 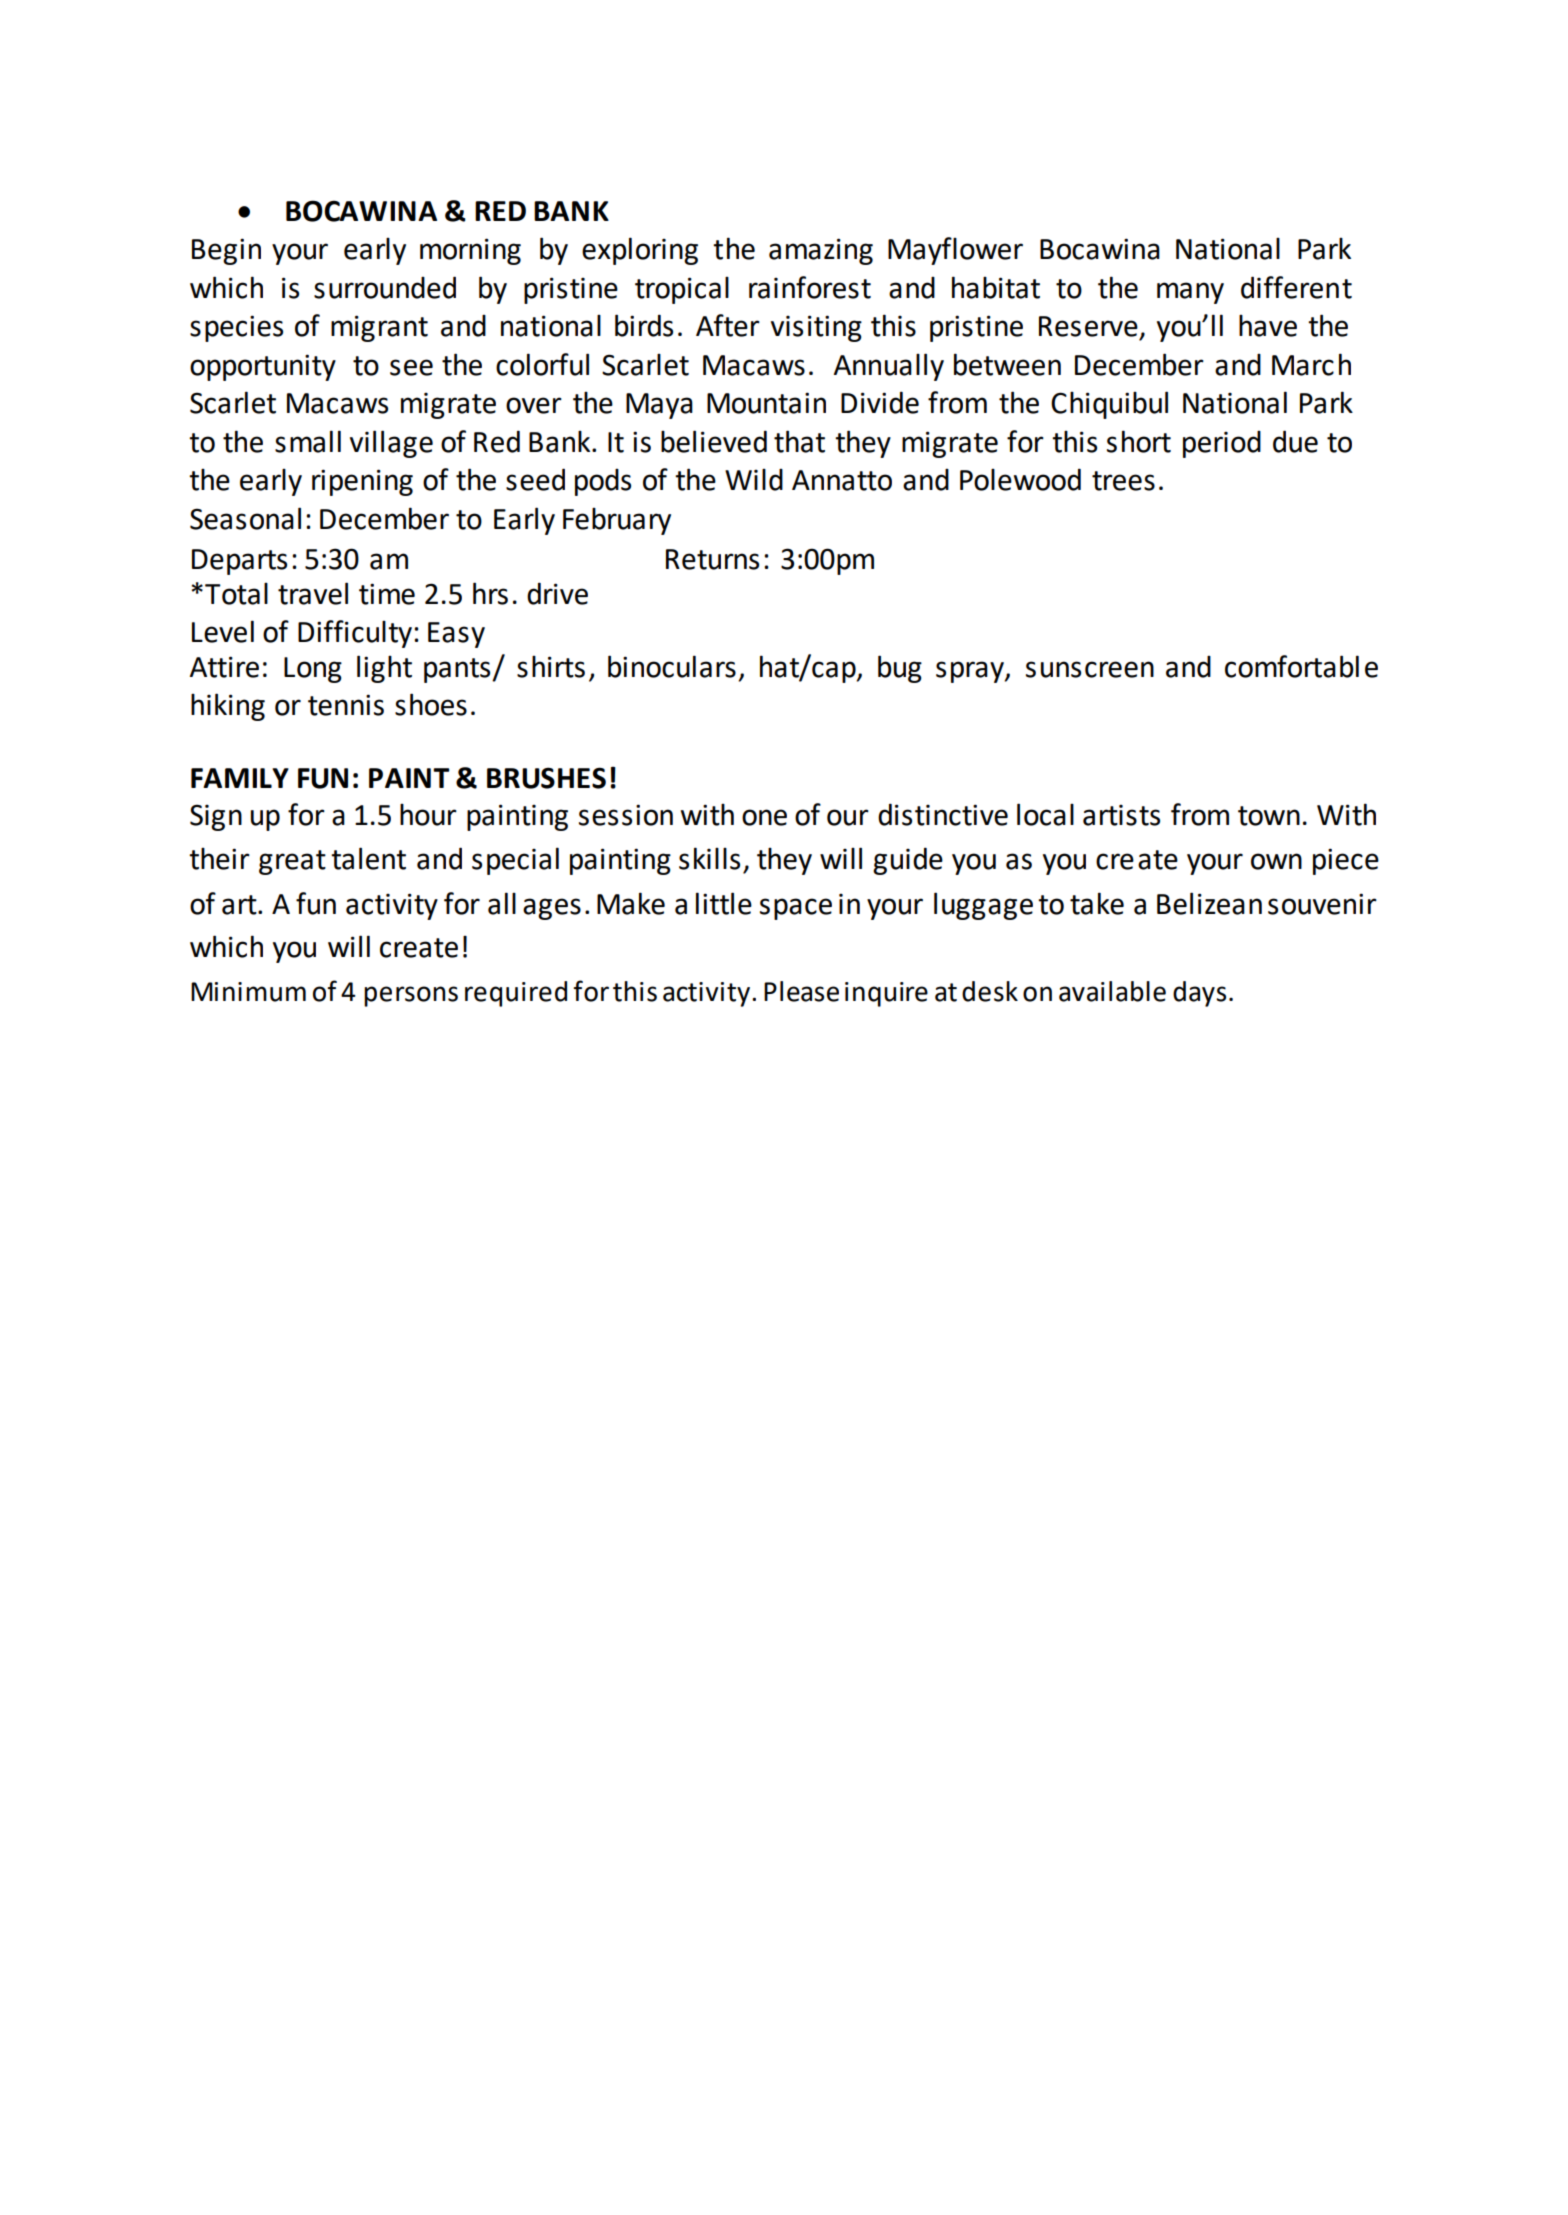 What do you see at coordinates (1301, 666) in the screenshot?
I see `comfortable` at bounding box center [1301, 666].
